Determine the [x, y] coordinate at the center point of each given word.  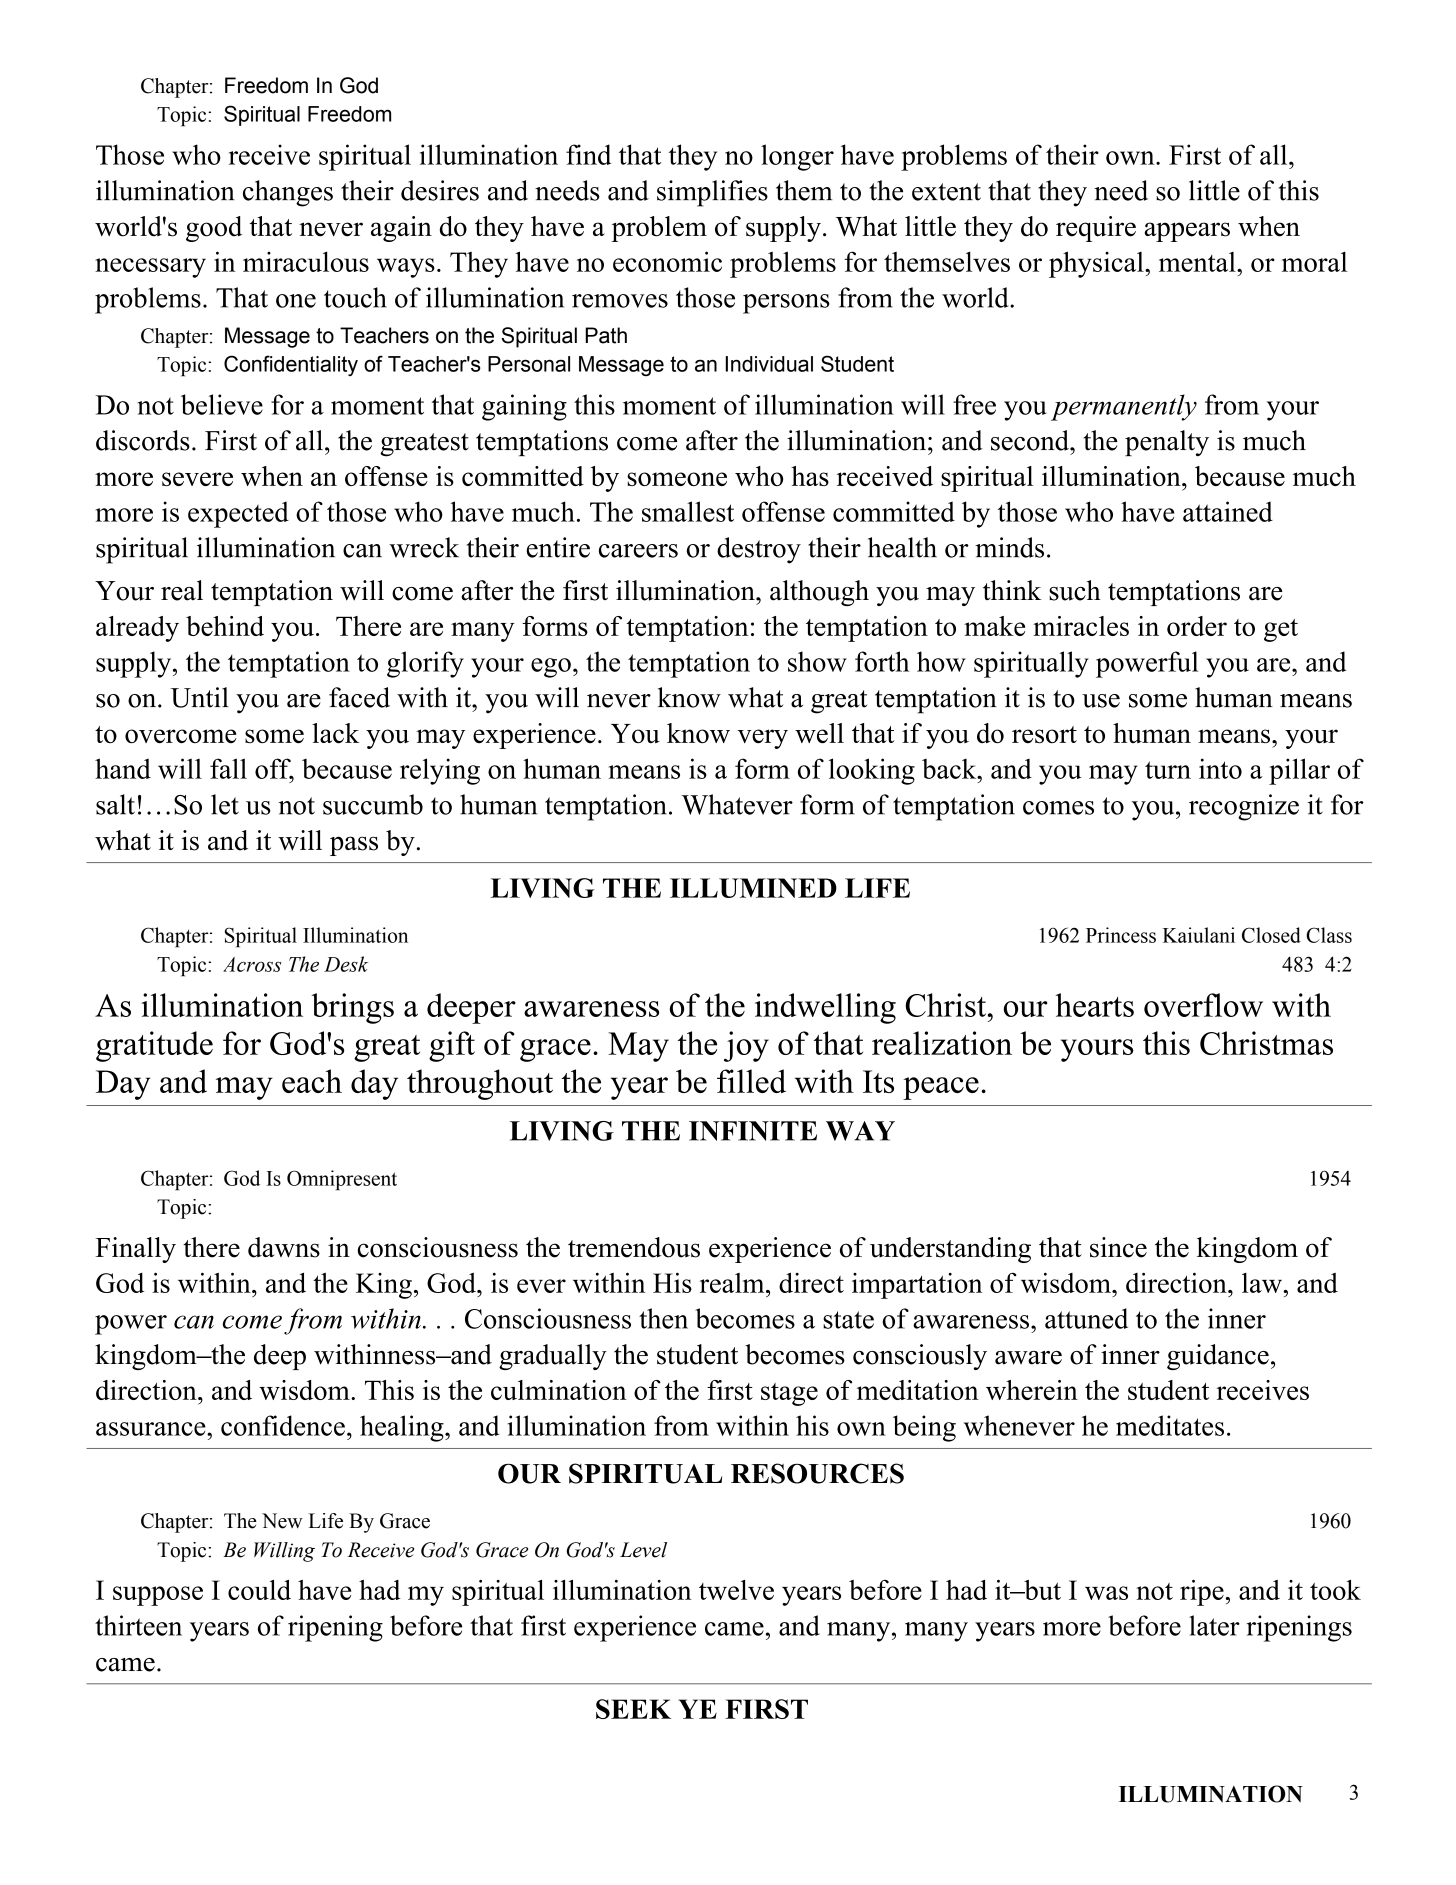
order [1197, 626]
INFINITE [753, 1131]
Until [200, 697]
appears [1187, 232]
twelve [736, 1590]
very [762, 739]
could [259, 1590]
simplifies [712, 193]
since [1118, 1247]
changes [288, 193]
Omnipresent [342, 1180]
